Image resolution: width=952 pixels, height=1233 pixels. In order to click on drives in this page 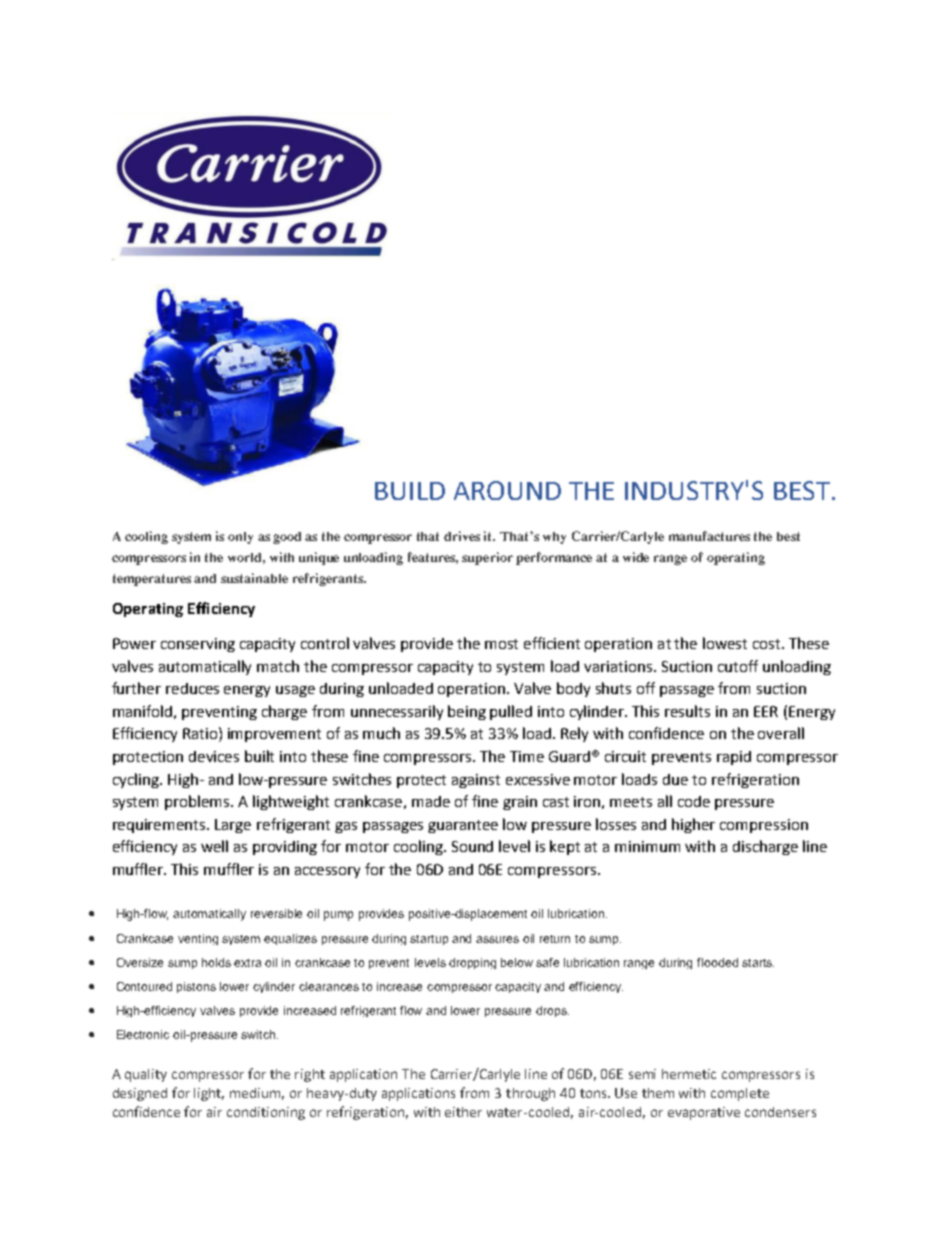, I will do `click(462, 536)`.
